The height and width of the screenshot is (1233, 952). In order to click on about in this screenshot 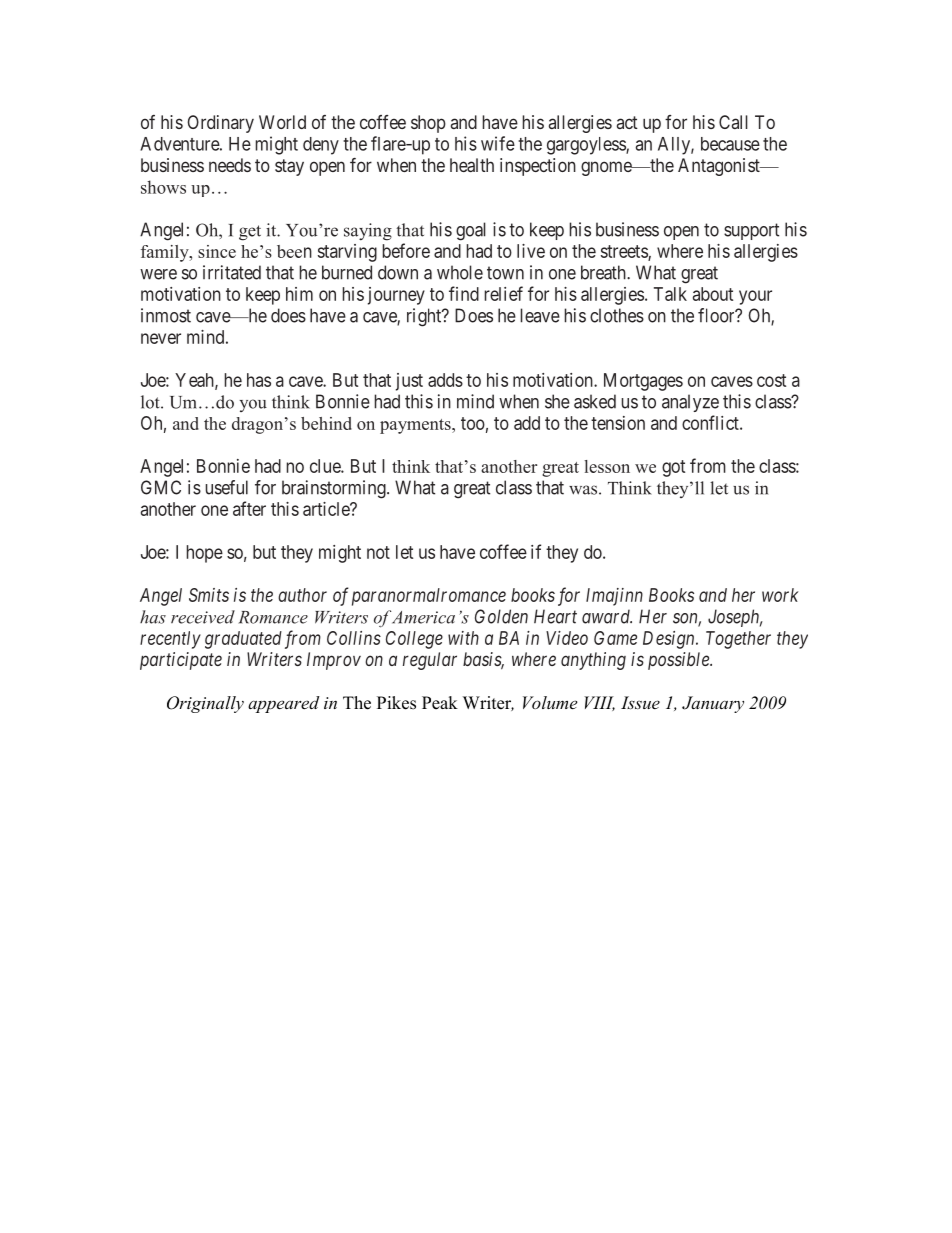, I will do `click(713, 294)`.
